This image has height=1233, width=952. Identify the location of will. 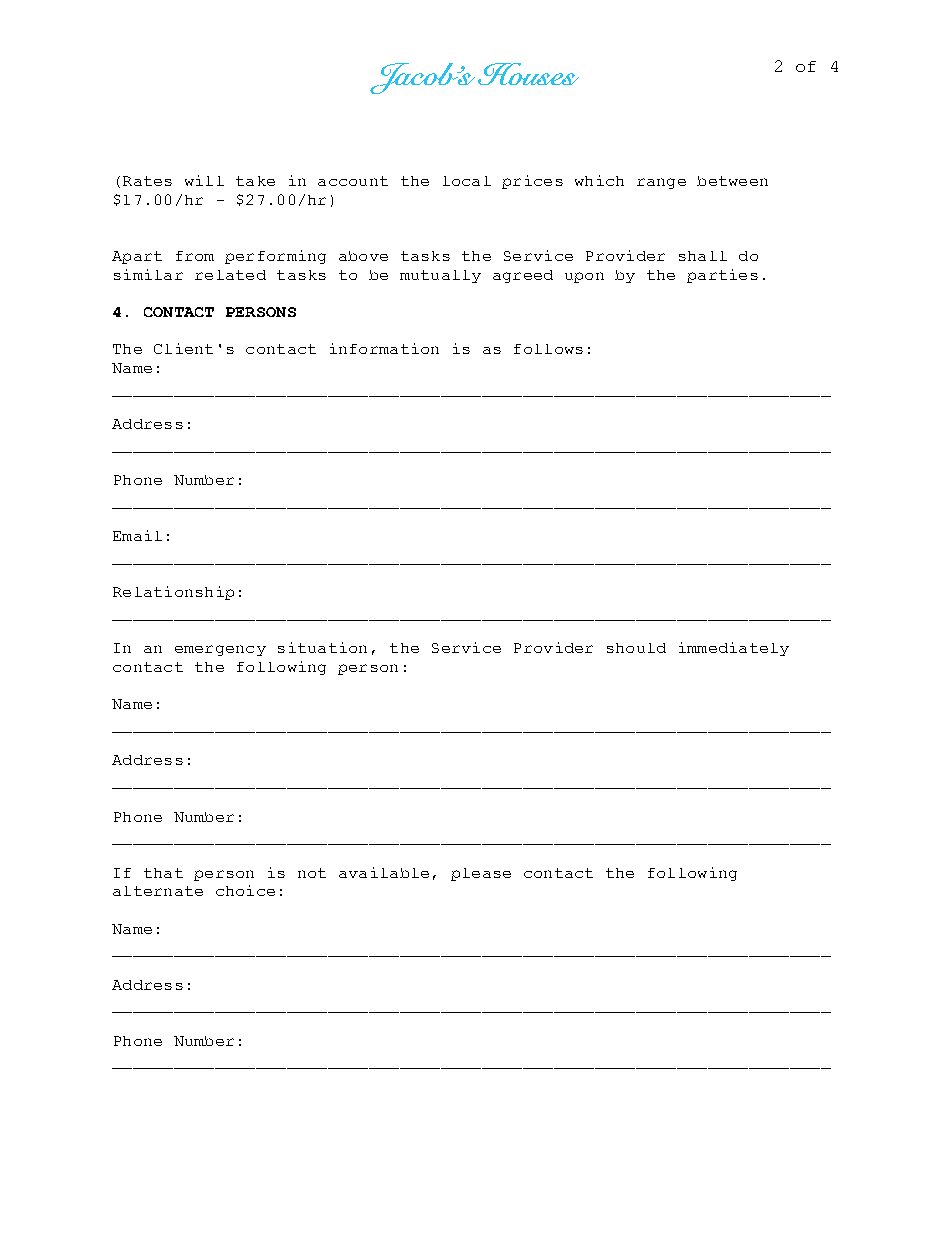
(204, 180).
